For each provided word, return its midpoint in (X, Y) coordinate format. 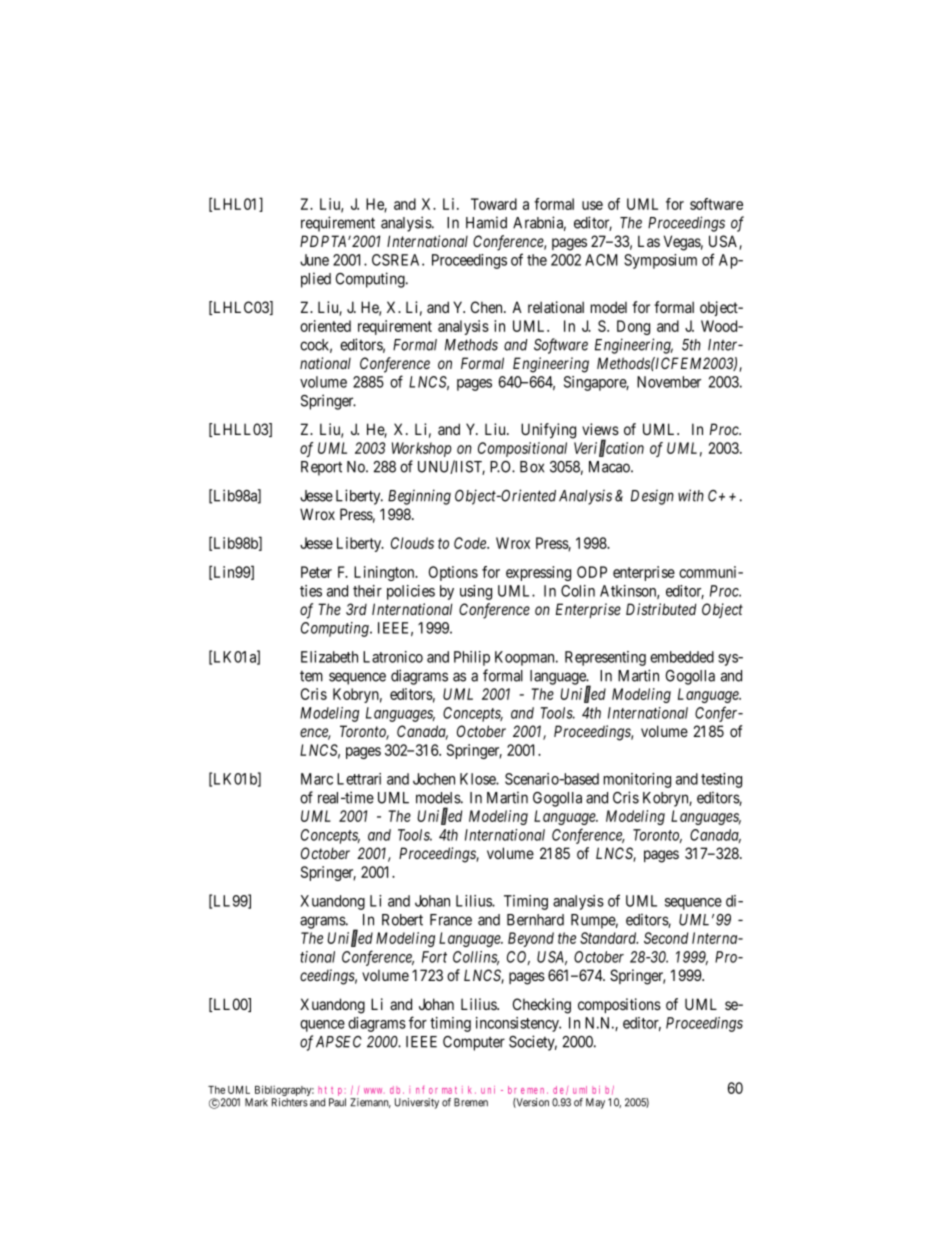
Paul (337, 1102)
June (314, 260)
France (451, 920)
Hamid (486, 222)
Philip (472, 658)
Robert (402, 920)
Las (649, 241)
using (476, 592)
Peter (316, 572)
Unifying (548, 431)
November (669, 382)
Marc (317, 779)
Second (666, 938)
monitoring (637, 780)
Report (321, 468)
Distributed (661, 609)
